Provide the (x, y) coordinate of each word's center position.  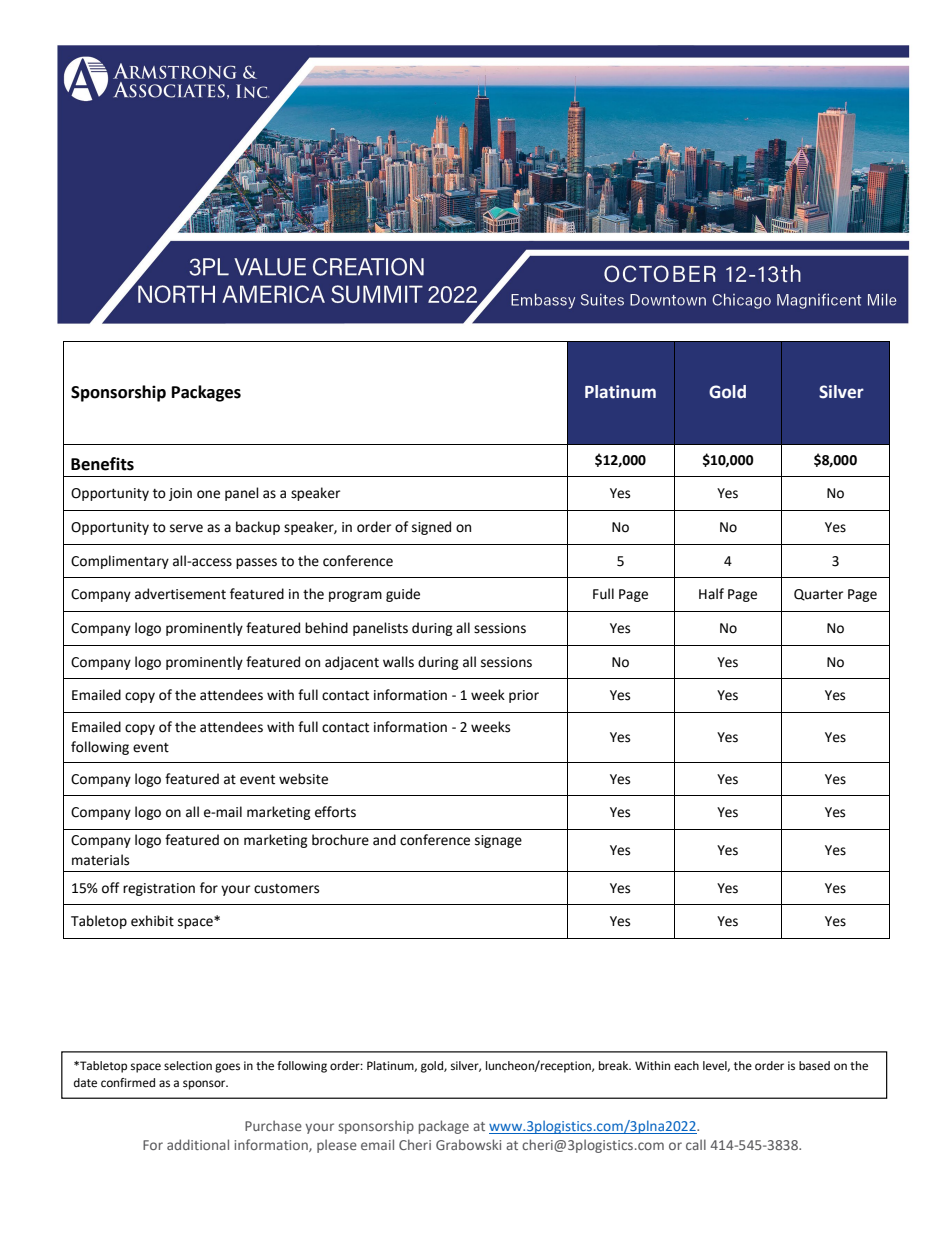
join (180, 494)
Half (711, 594)
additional (198, 1144)
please (337, 1146)
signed (431, 528)
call (696, 1144)
